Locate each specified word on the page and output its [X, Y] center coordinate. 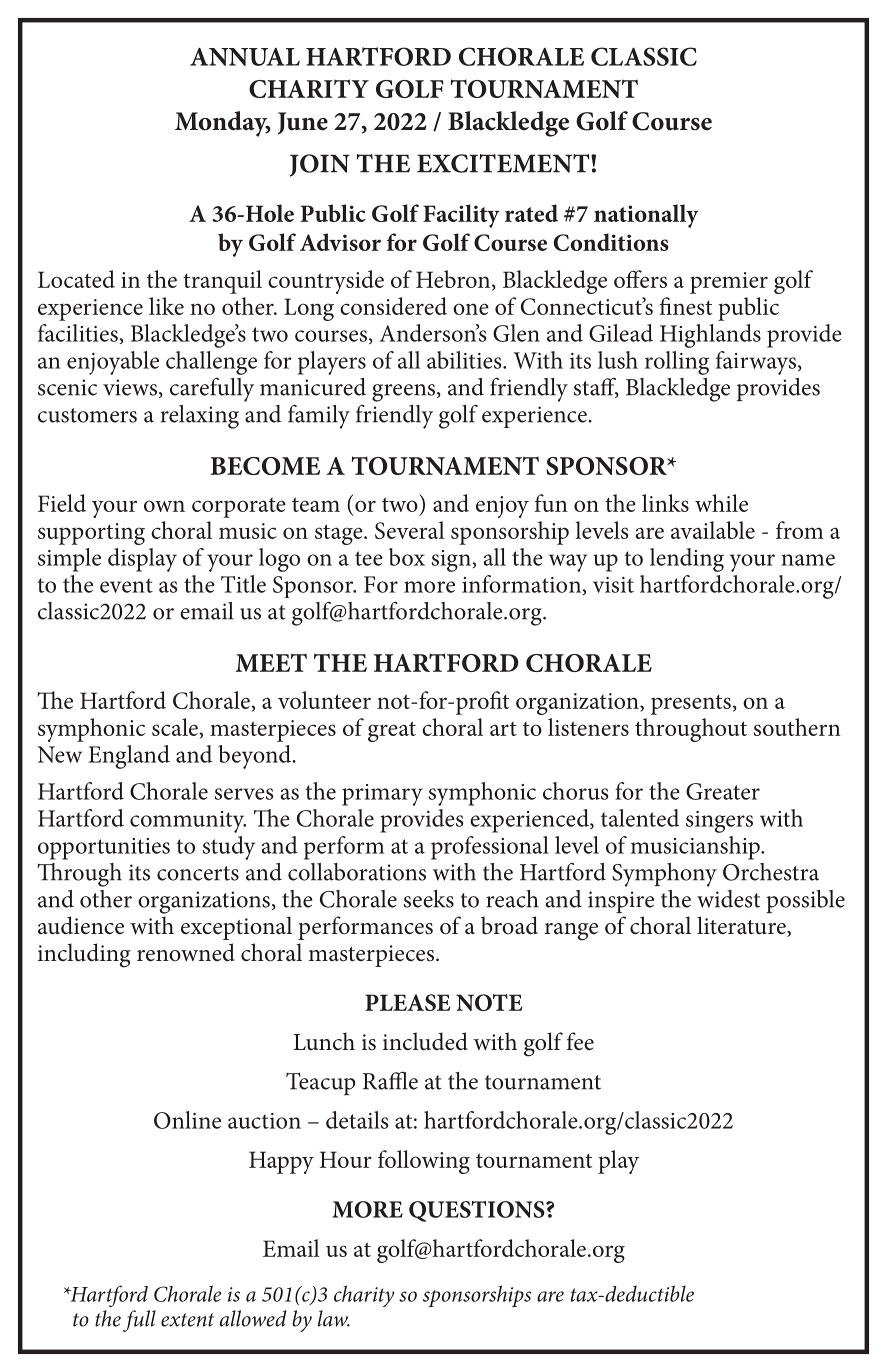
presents [691, 705]
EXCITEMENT [504, 163]
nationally [646, 216]
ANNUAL [245, 56]
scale [176, 727]
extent [187, 1320]
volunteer [324, 700]
